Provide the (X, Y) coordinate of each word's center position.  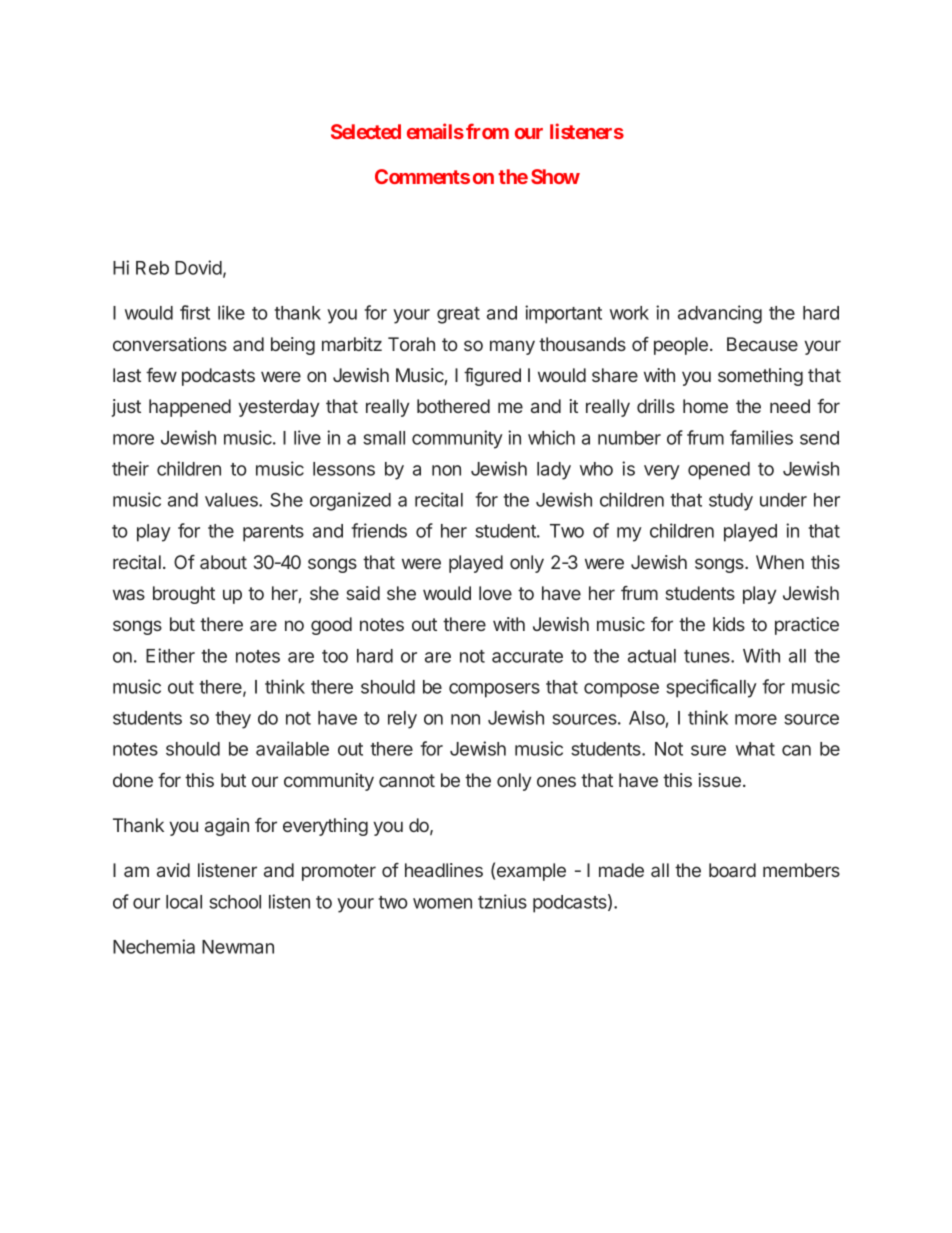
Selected (366, 131)
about (223, 562)
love (495, 593)
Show (555, 176)
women (442, 903)
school (235, 902)
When (780, 562)
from (487, 131)
